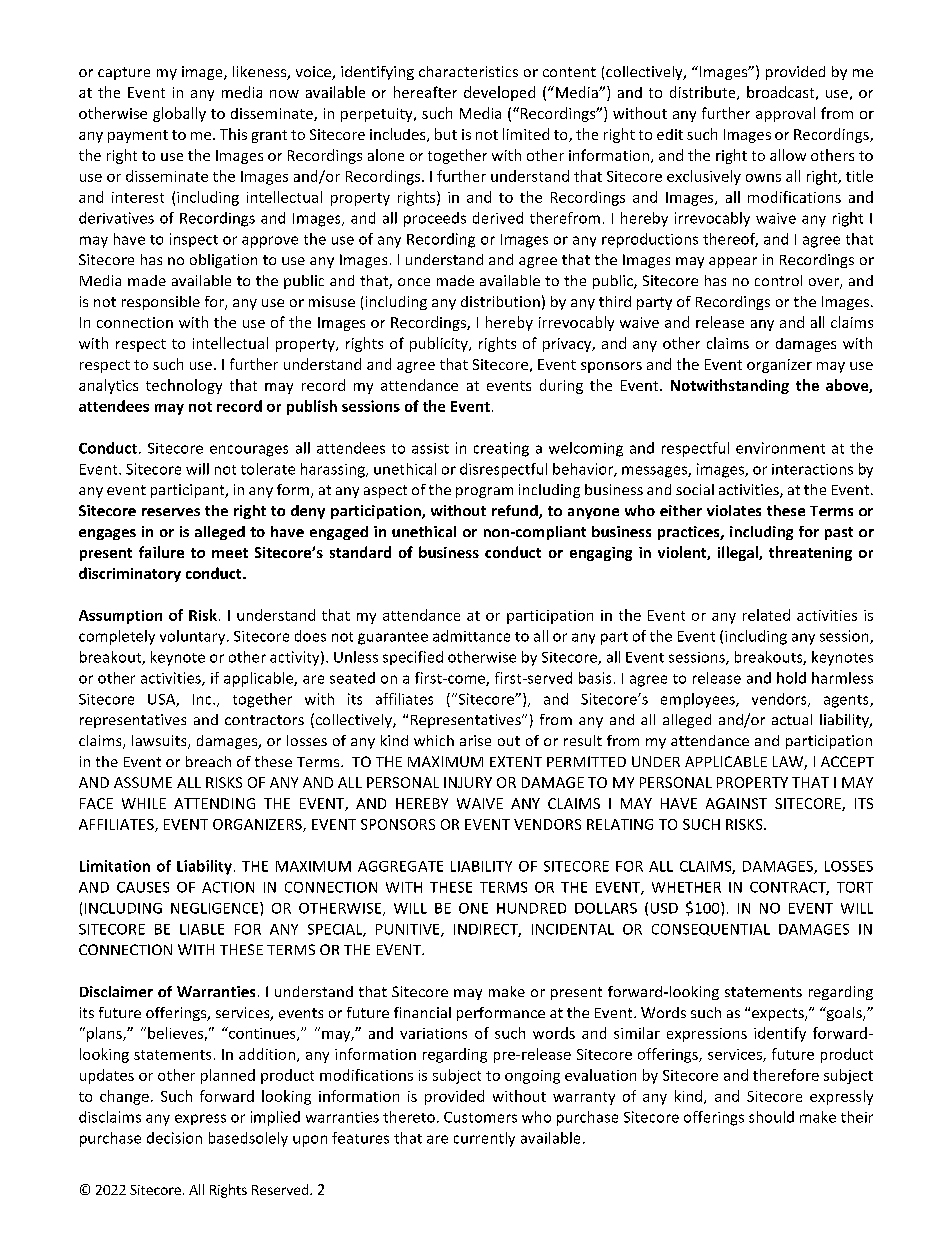  What do you see at coordinates (179, 114) in the document?
I see `globally` at bounding box center [179, 114].
